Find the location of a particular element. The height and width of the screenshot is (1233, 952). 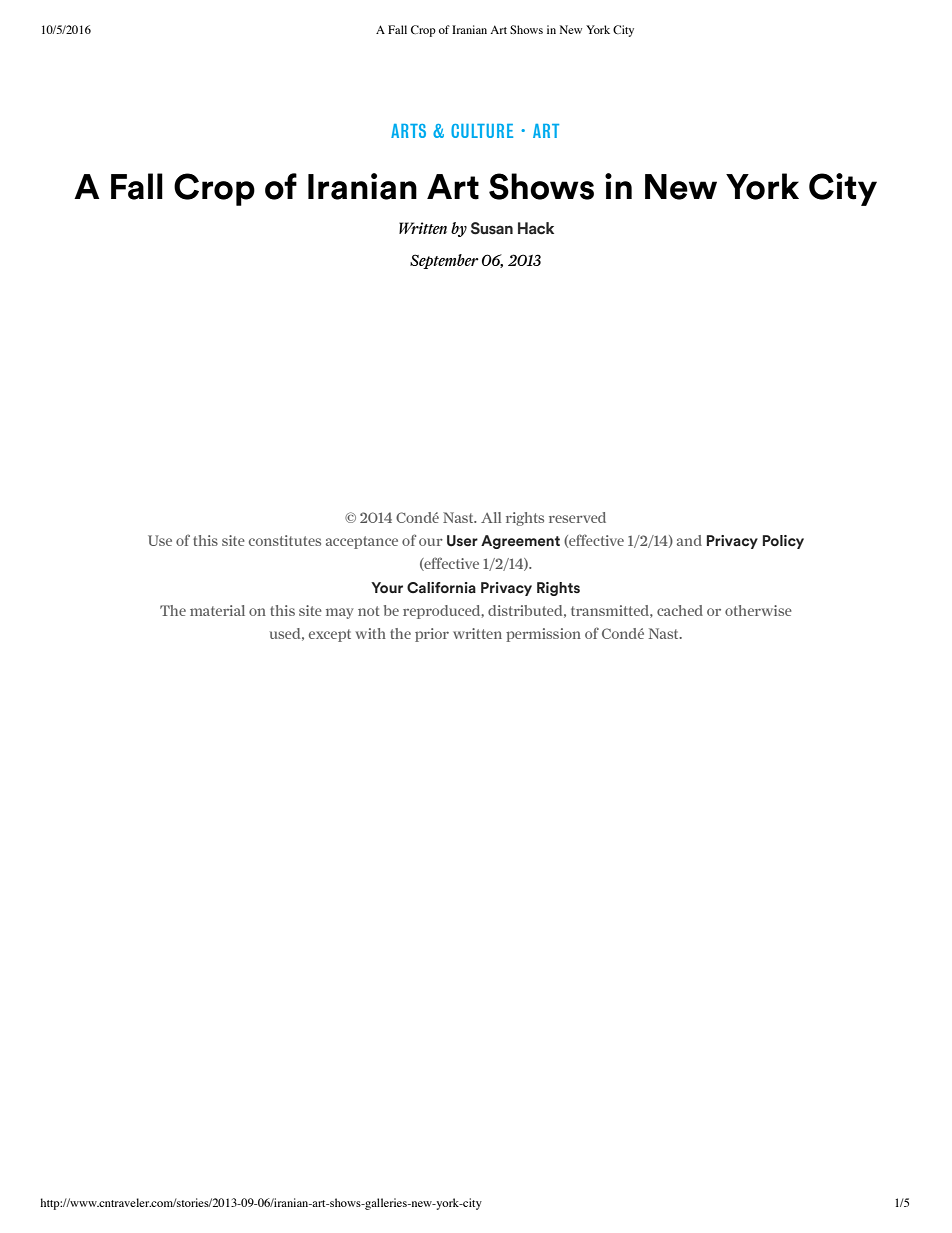

except is located at coordinates (330, 635).
